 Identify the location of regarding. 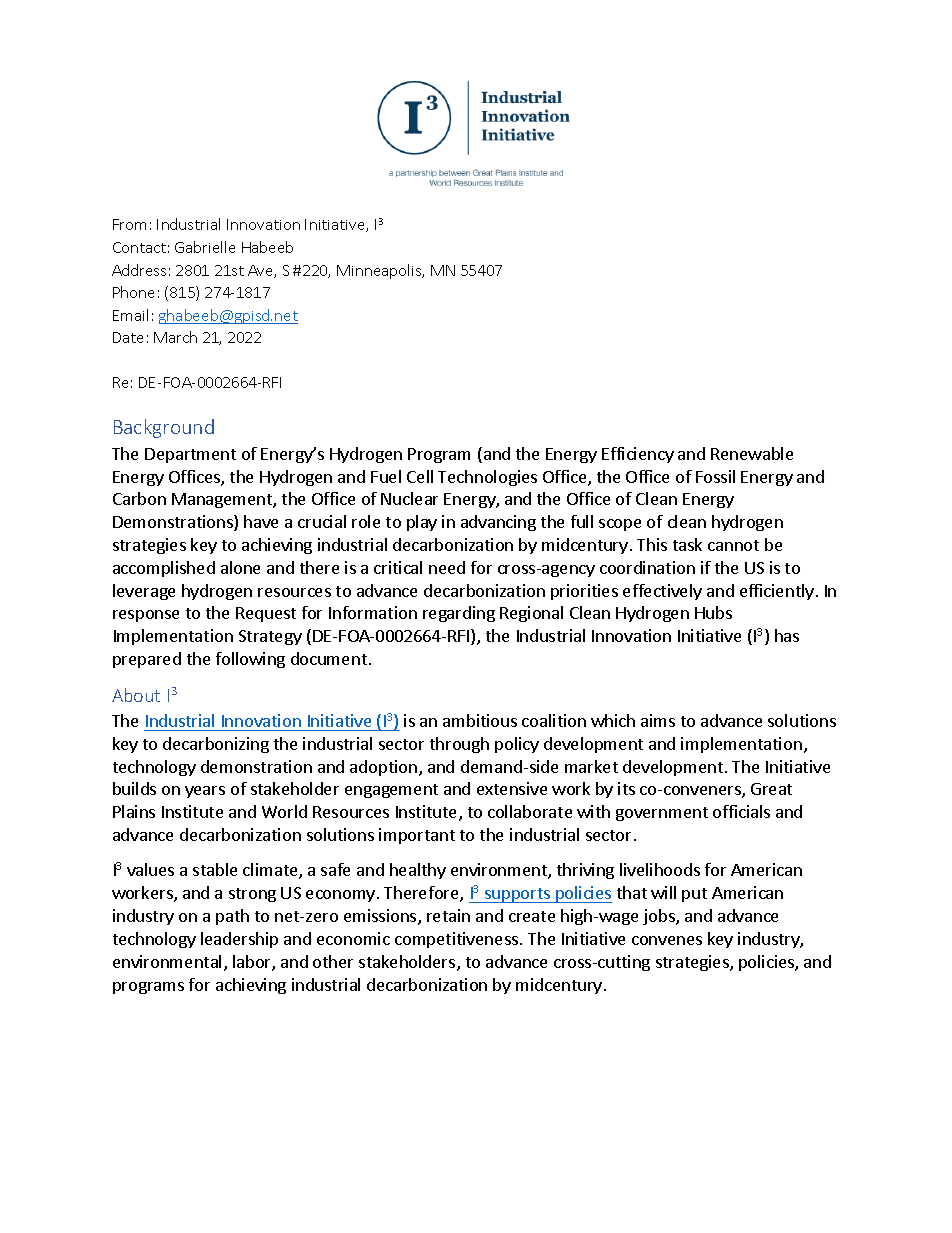
(459, 614).
